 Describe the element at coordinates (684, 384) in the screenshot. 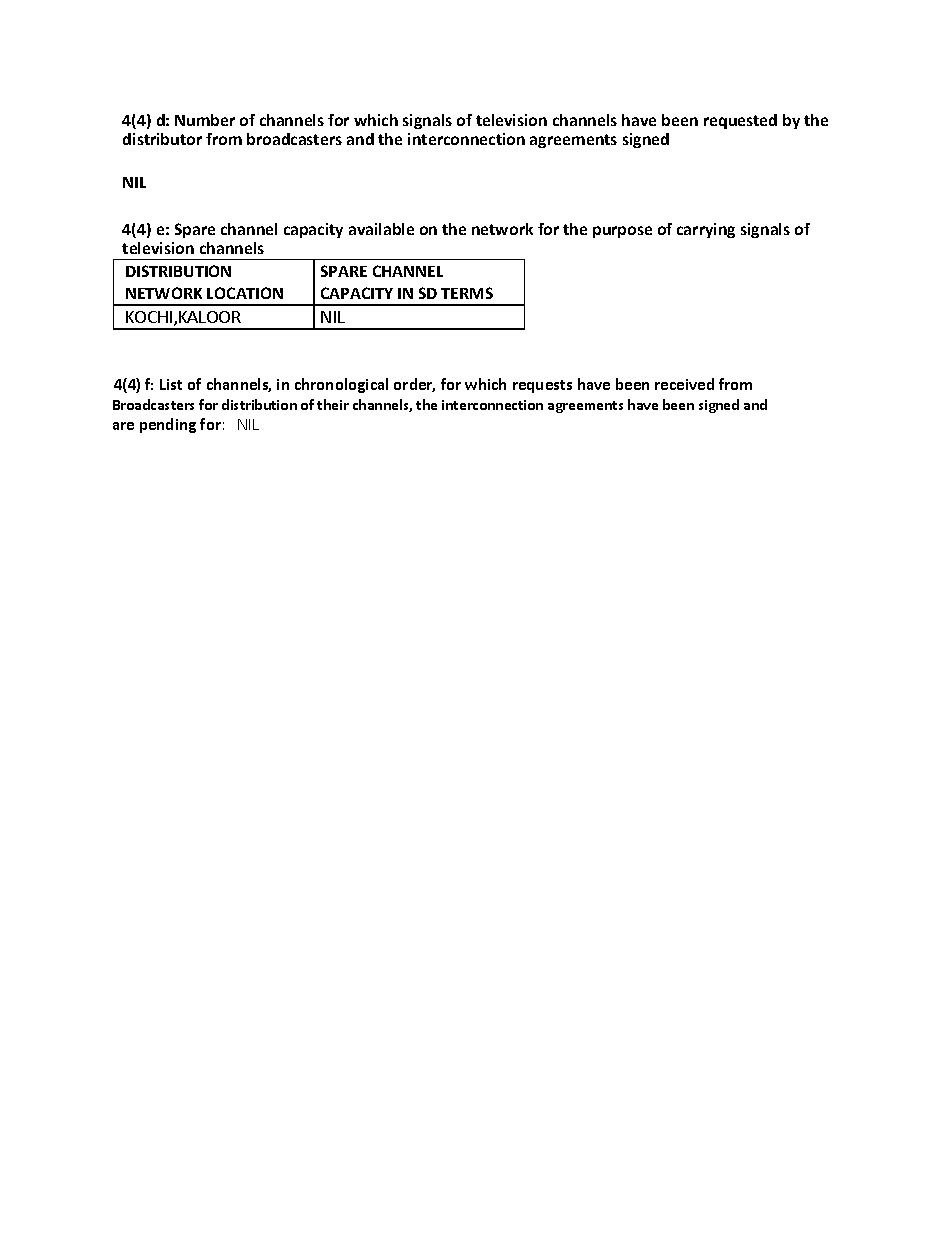

I see `received` at that location.
